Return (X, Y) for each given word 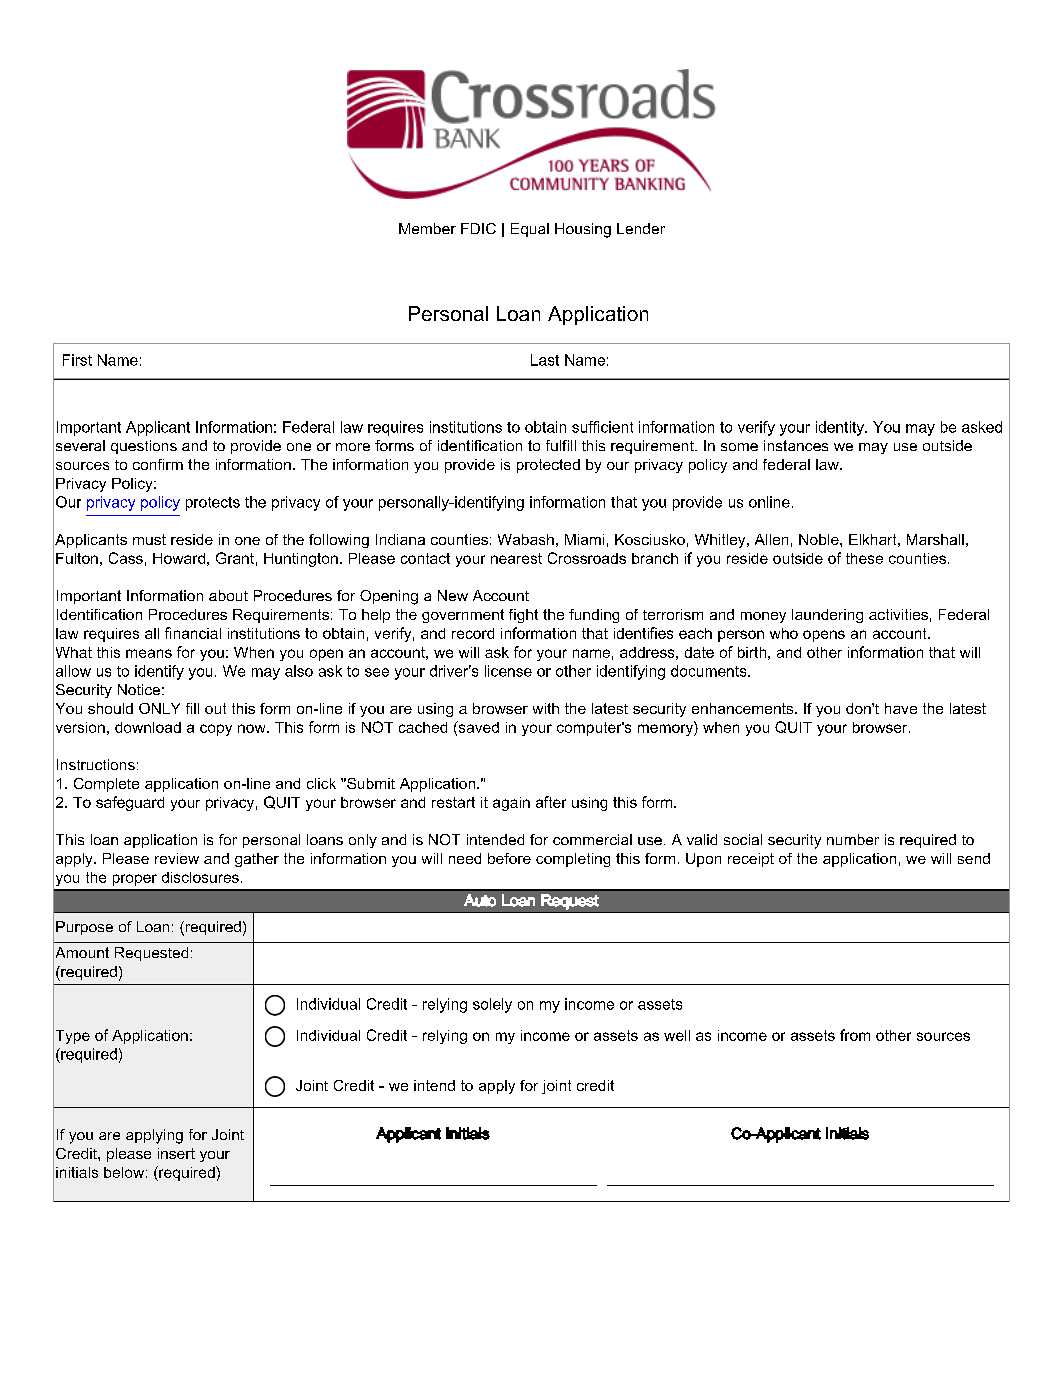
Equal (530, 230)
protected (548, 466)
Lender (641, 228)
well (677, 1035)
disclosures (200, 877)
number (853, 839)
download (148, 727)
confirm (158, 464)
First (77, 360)
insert (176, 1153)
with (546, 708)
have (901, 708)
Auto (480, 900)
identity (841, 428)
